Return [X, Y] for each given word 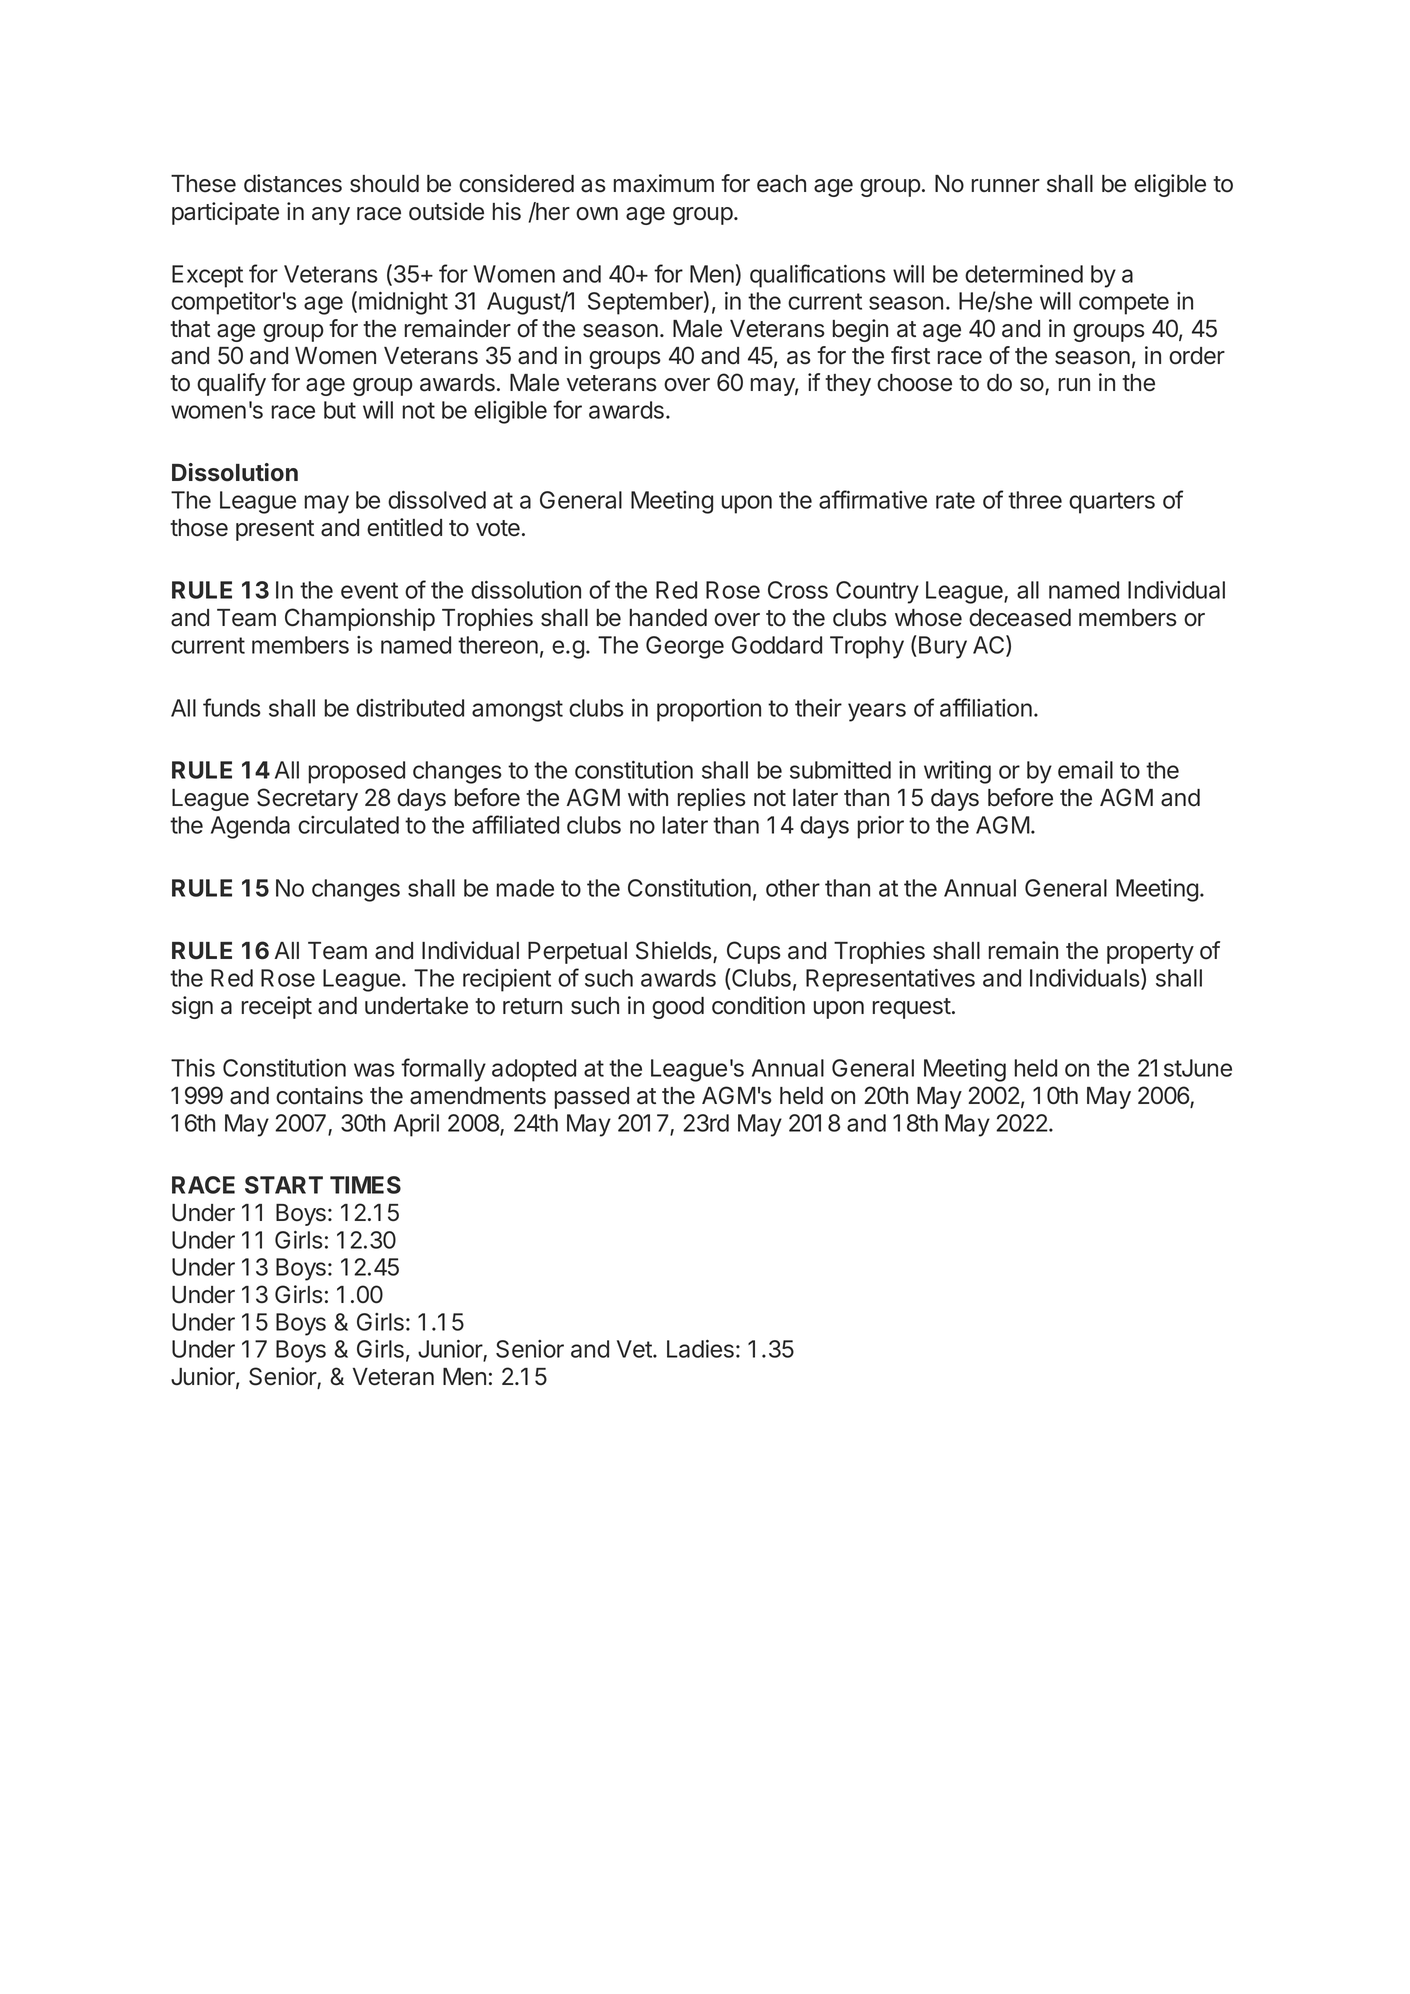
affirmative [873, 499]
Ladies [700, 1349]
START [284, 1185]
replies [712, 799]
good [678, 1008]
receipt [277, 1007]
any [331, 216]
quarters [1112, 503]
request [912, 1008]
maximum [664, 183]
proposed [357, 772]
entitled [404, 527]
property [1150, 953]
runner [1006, 186]
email [1085, 770]
